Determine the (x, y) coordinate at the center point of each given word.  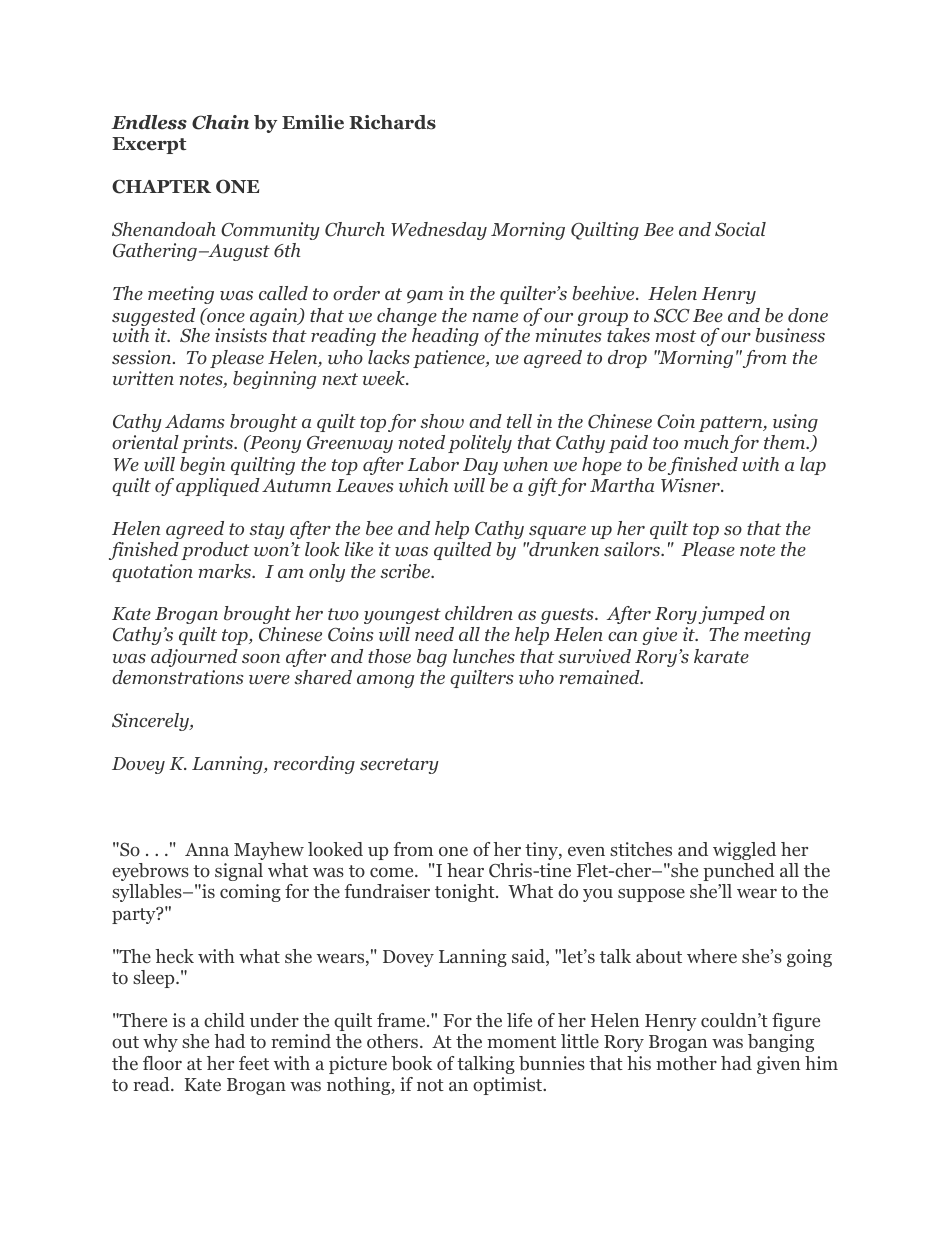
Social (740, 229)
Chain (220, 122)
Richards (392, 122)
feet (254, 1063)
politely (480, 444)
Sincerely (151, 722)
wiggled (744, 851)
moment (521, 1042)
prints (209, 444)
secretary (399, 766)
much (706, 442)
